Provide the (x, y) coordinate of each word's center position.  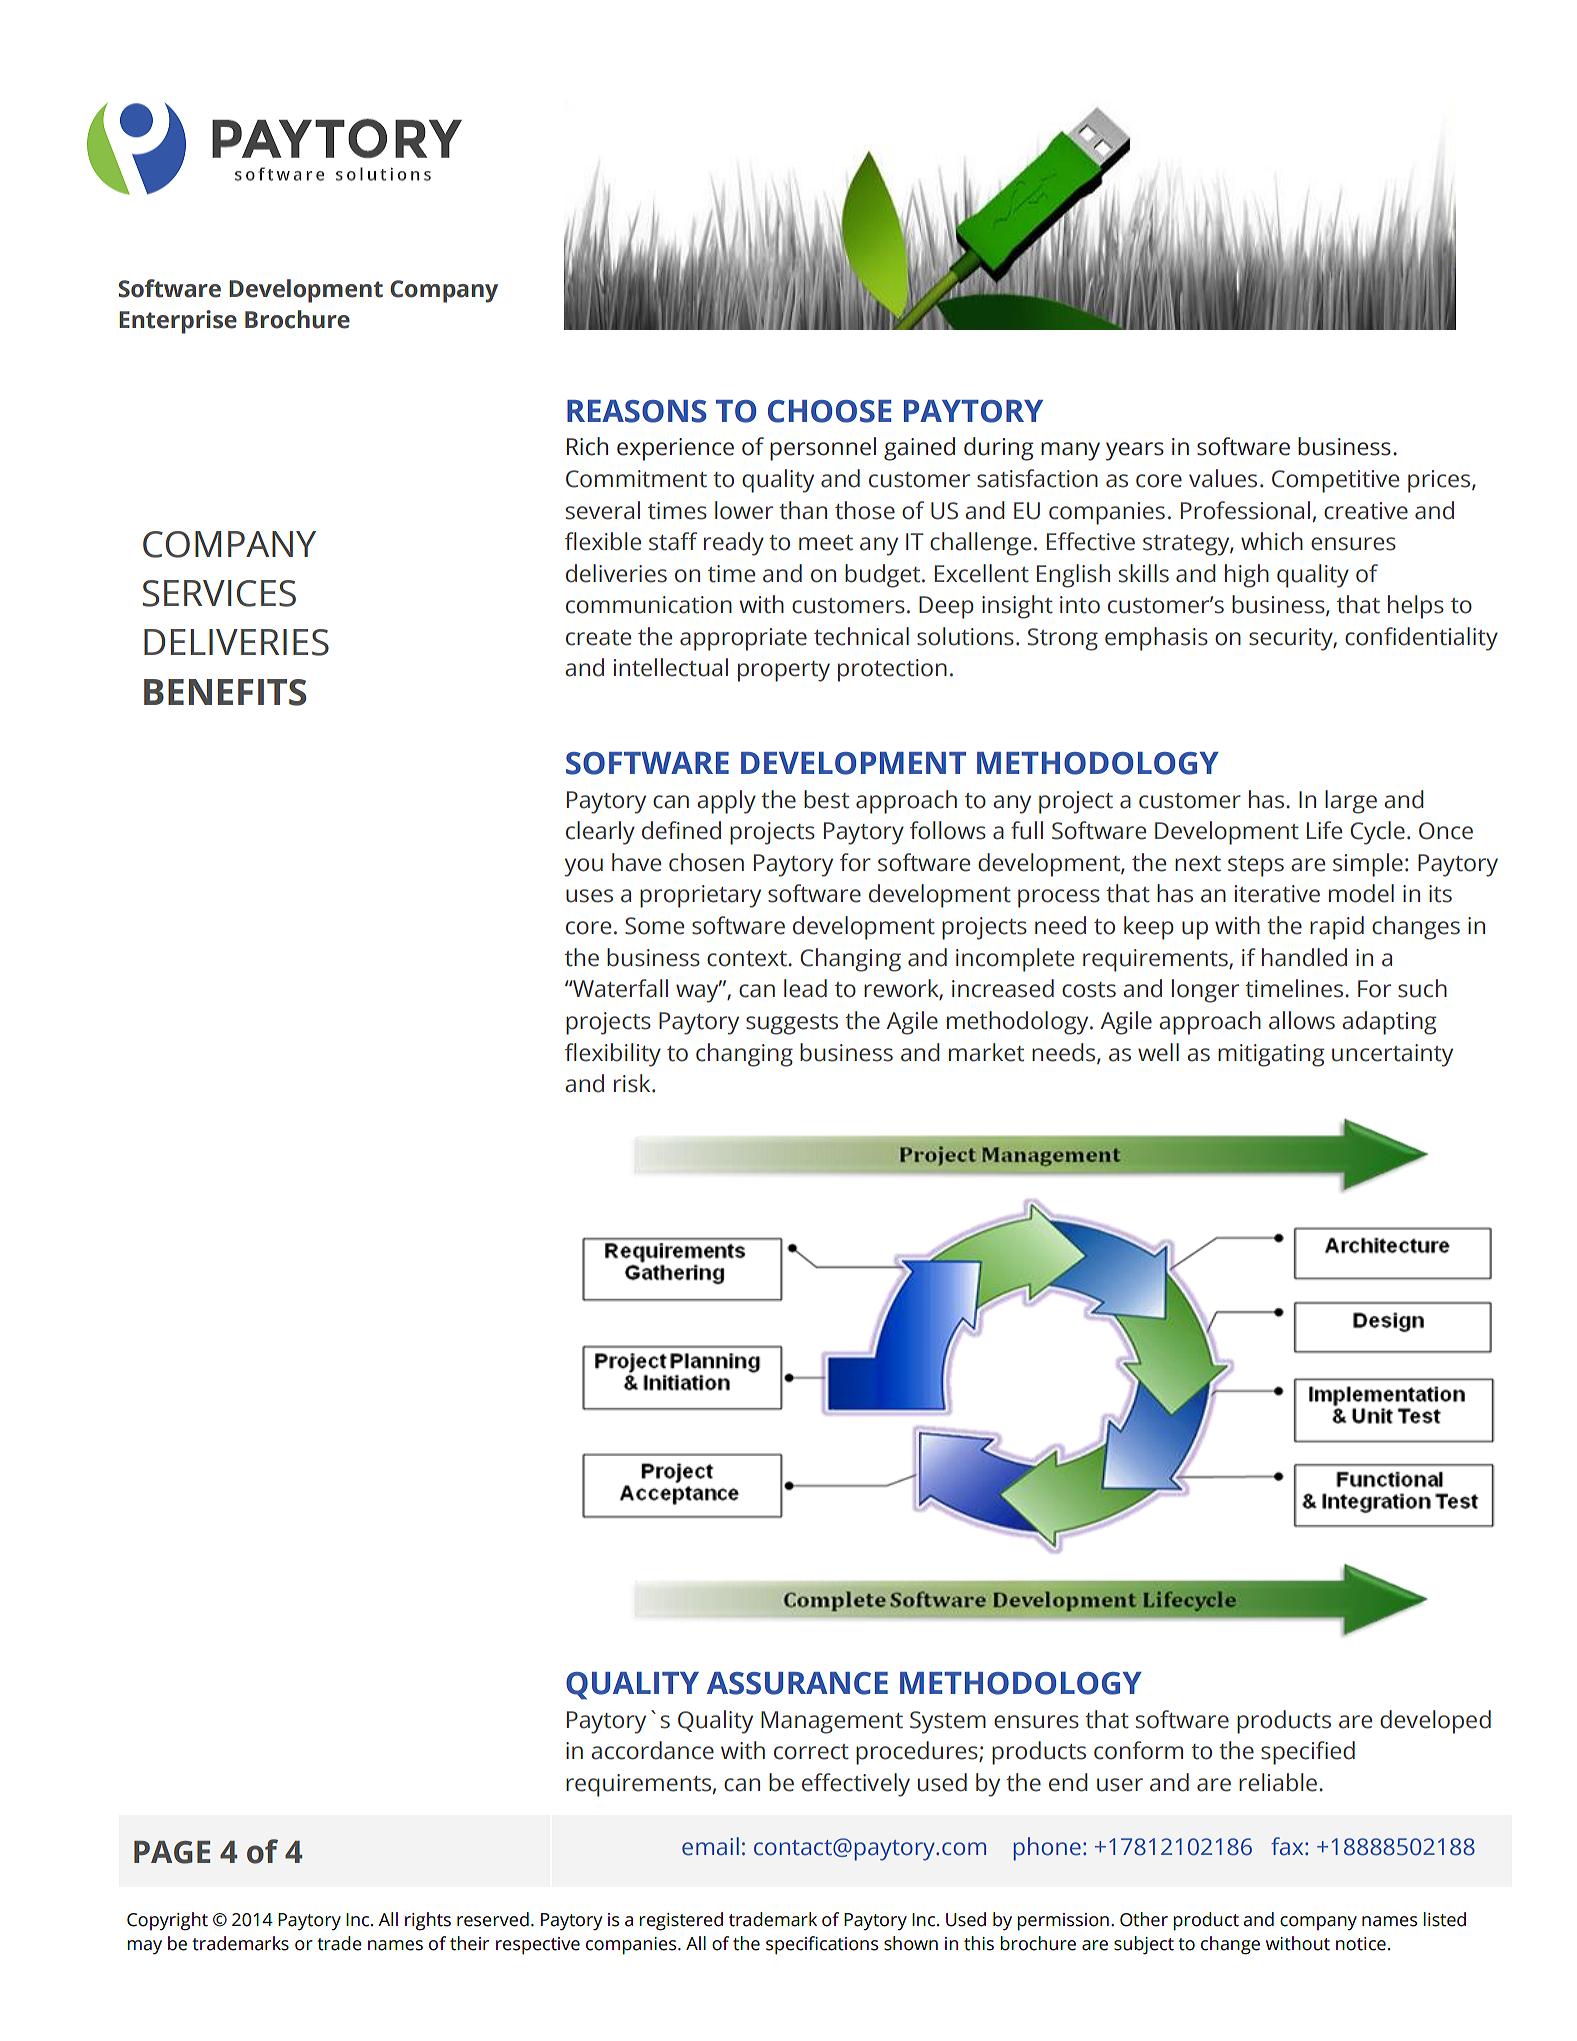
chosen (706, 862)
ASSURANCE (797, 1683)
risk (633, 1083)
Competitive (1335, 481)
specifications (822, 1945)
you (584, 867)
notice (1361, 1944)
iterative (1277, 894)
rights (428, 1921)
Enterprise (178, 322)
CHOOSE (829, 411)
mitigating (1271, 1055)
